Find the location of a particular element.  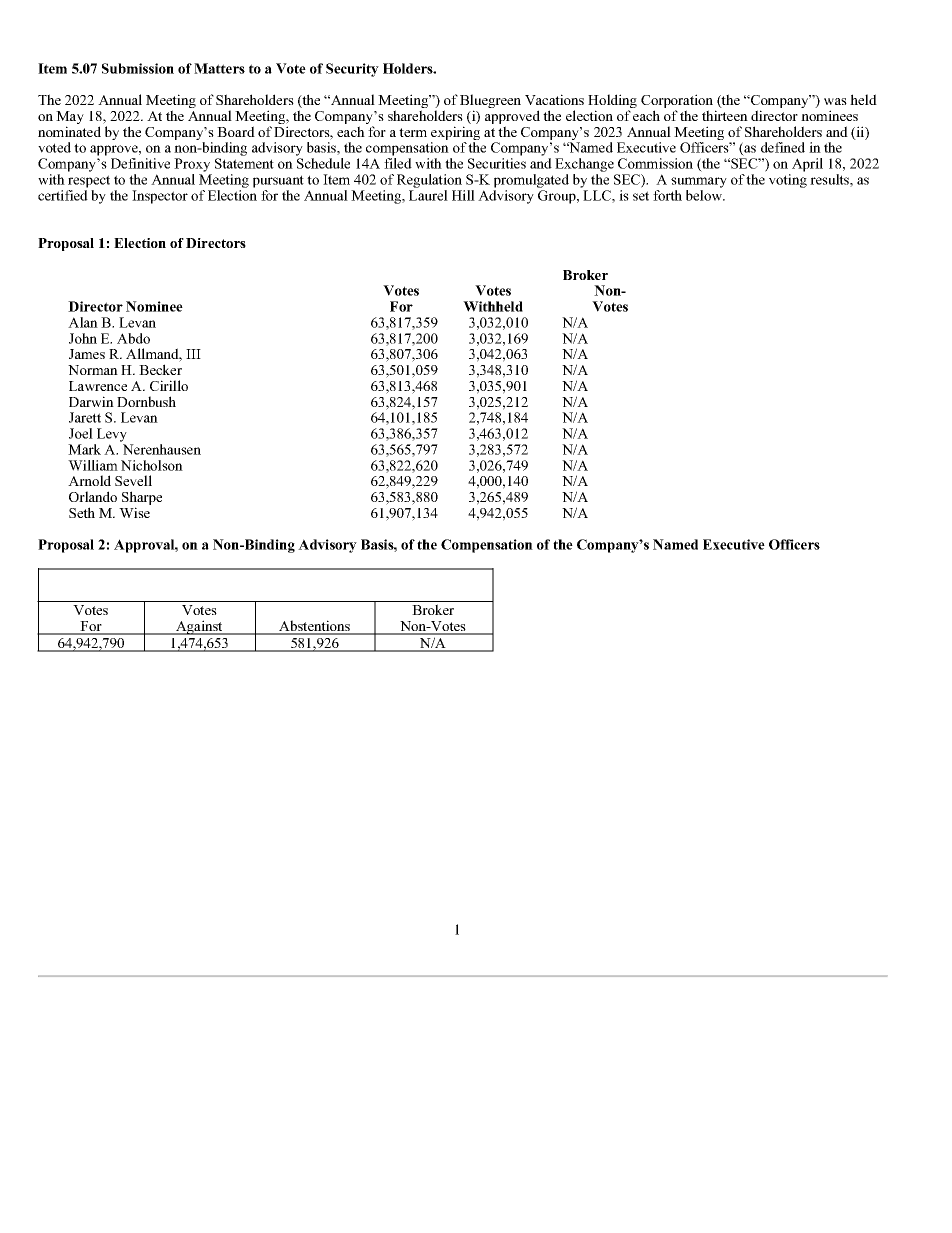

Against is located at coordinates (199, 627).
